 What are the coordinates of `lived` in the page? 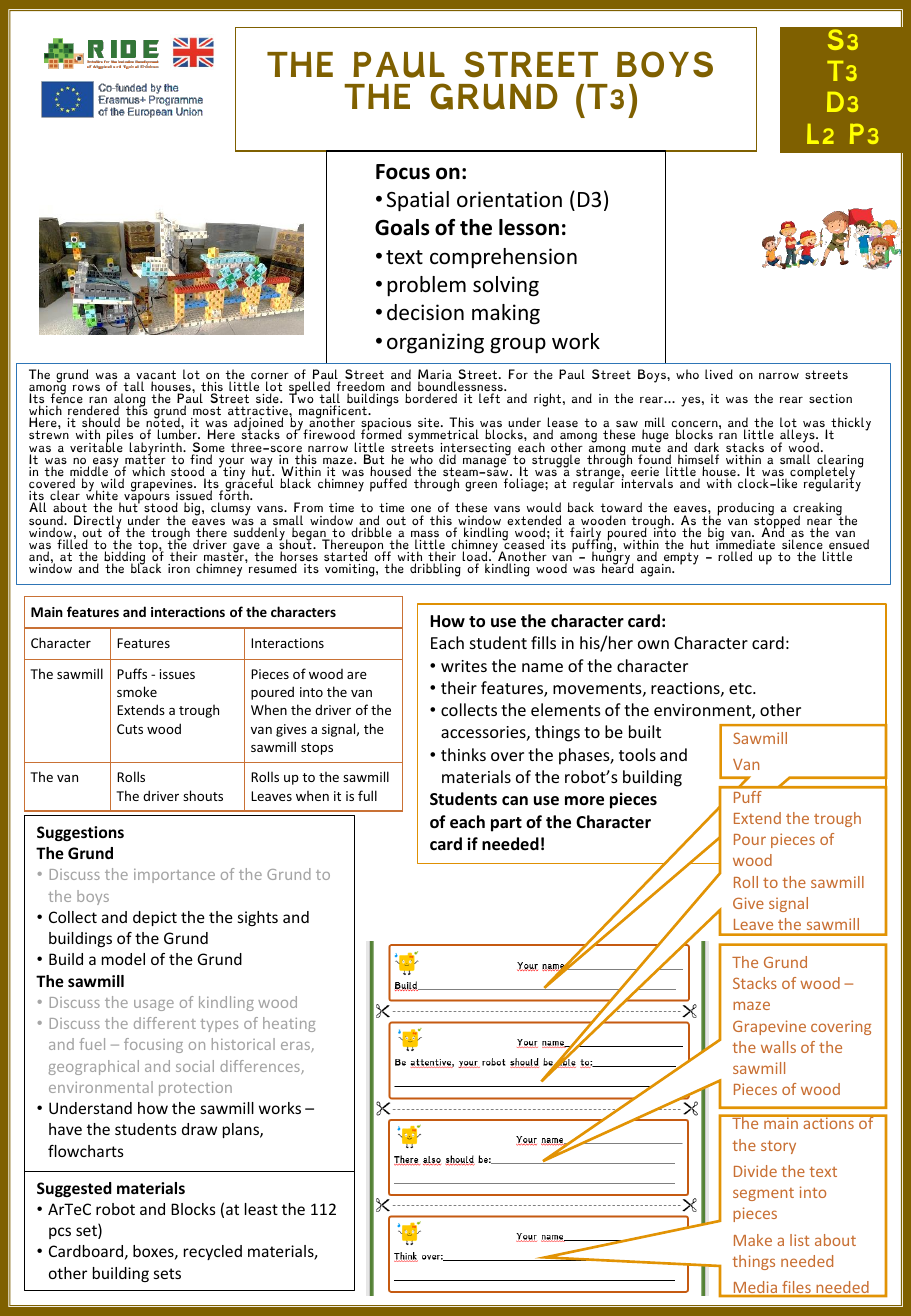 It's located at (719, 374).
